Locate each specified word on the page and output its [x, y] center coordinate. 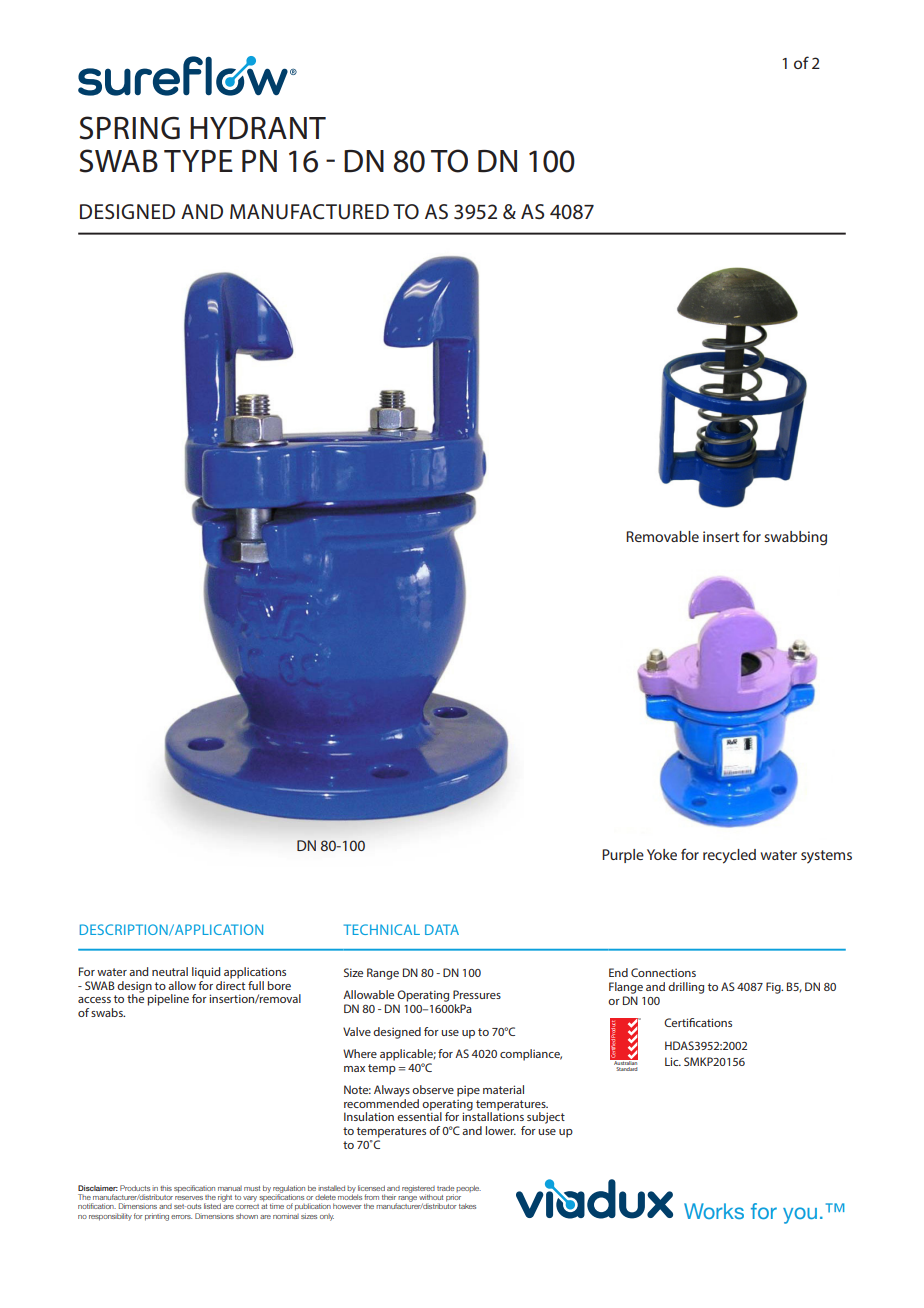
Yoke [662, 854]
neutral [170, 971]
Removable [662, 536]
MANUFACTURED [309, 212]
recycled [729, 856]
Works [714, 1211]
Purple [623, 856]
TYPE [198, 161]
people [468, 1188]
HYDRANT [258, 128]
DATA [442, 929]
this [166, 1188]
